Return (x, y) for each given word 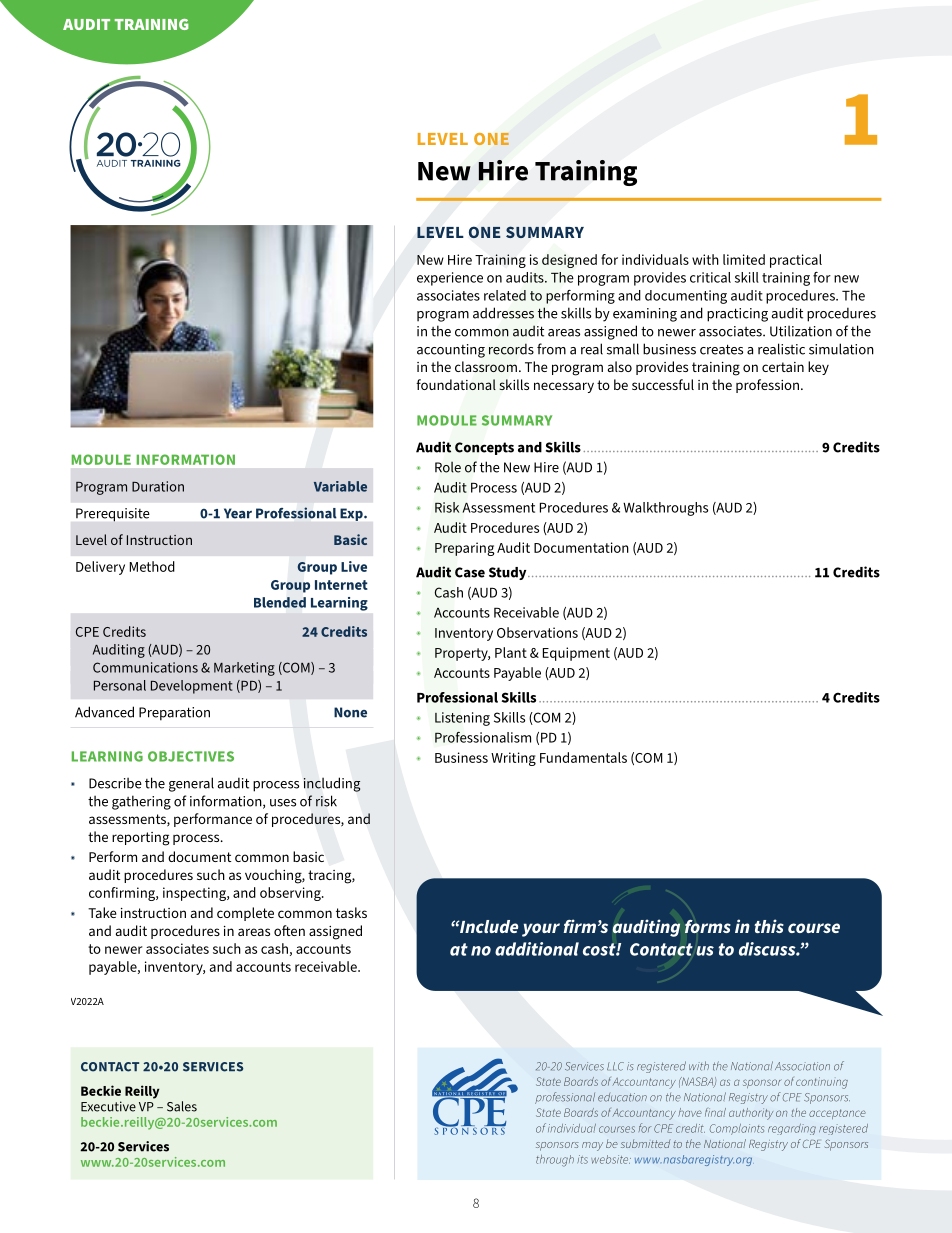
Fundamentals (583, 757)
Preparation (174, 714)
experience (450, 279)
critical (710, 277)
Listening (462, 719)
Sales (182, 1106)
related (505, 295)
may (592, 1146)
